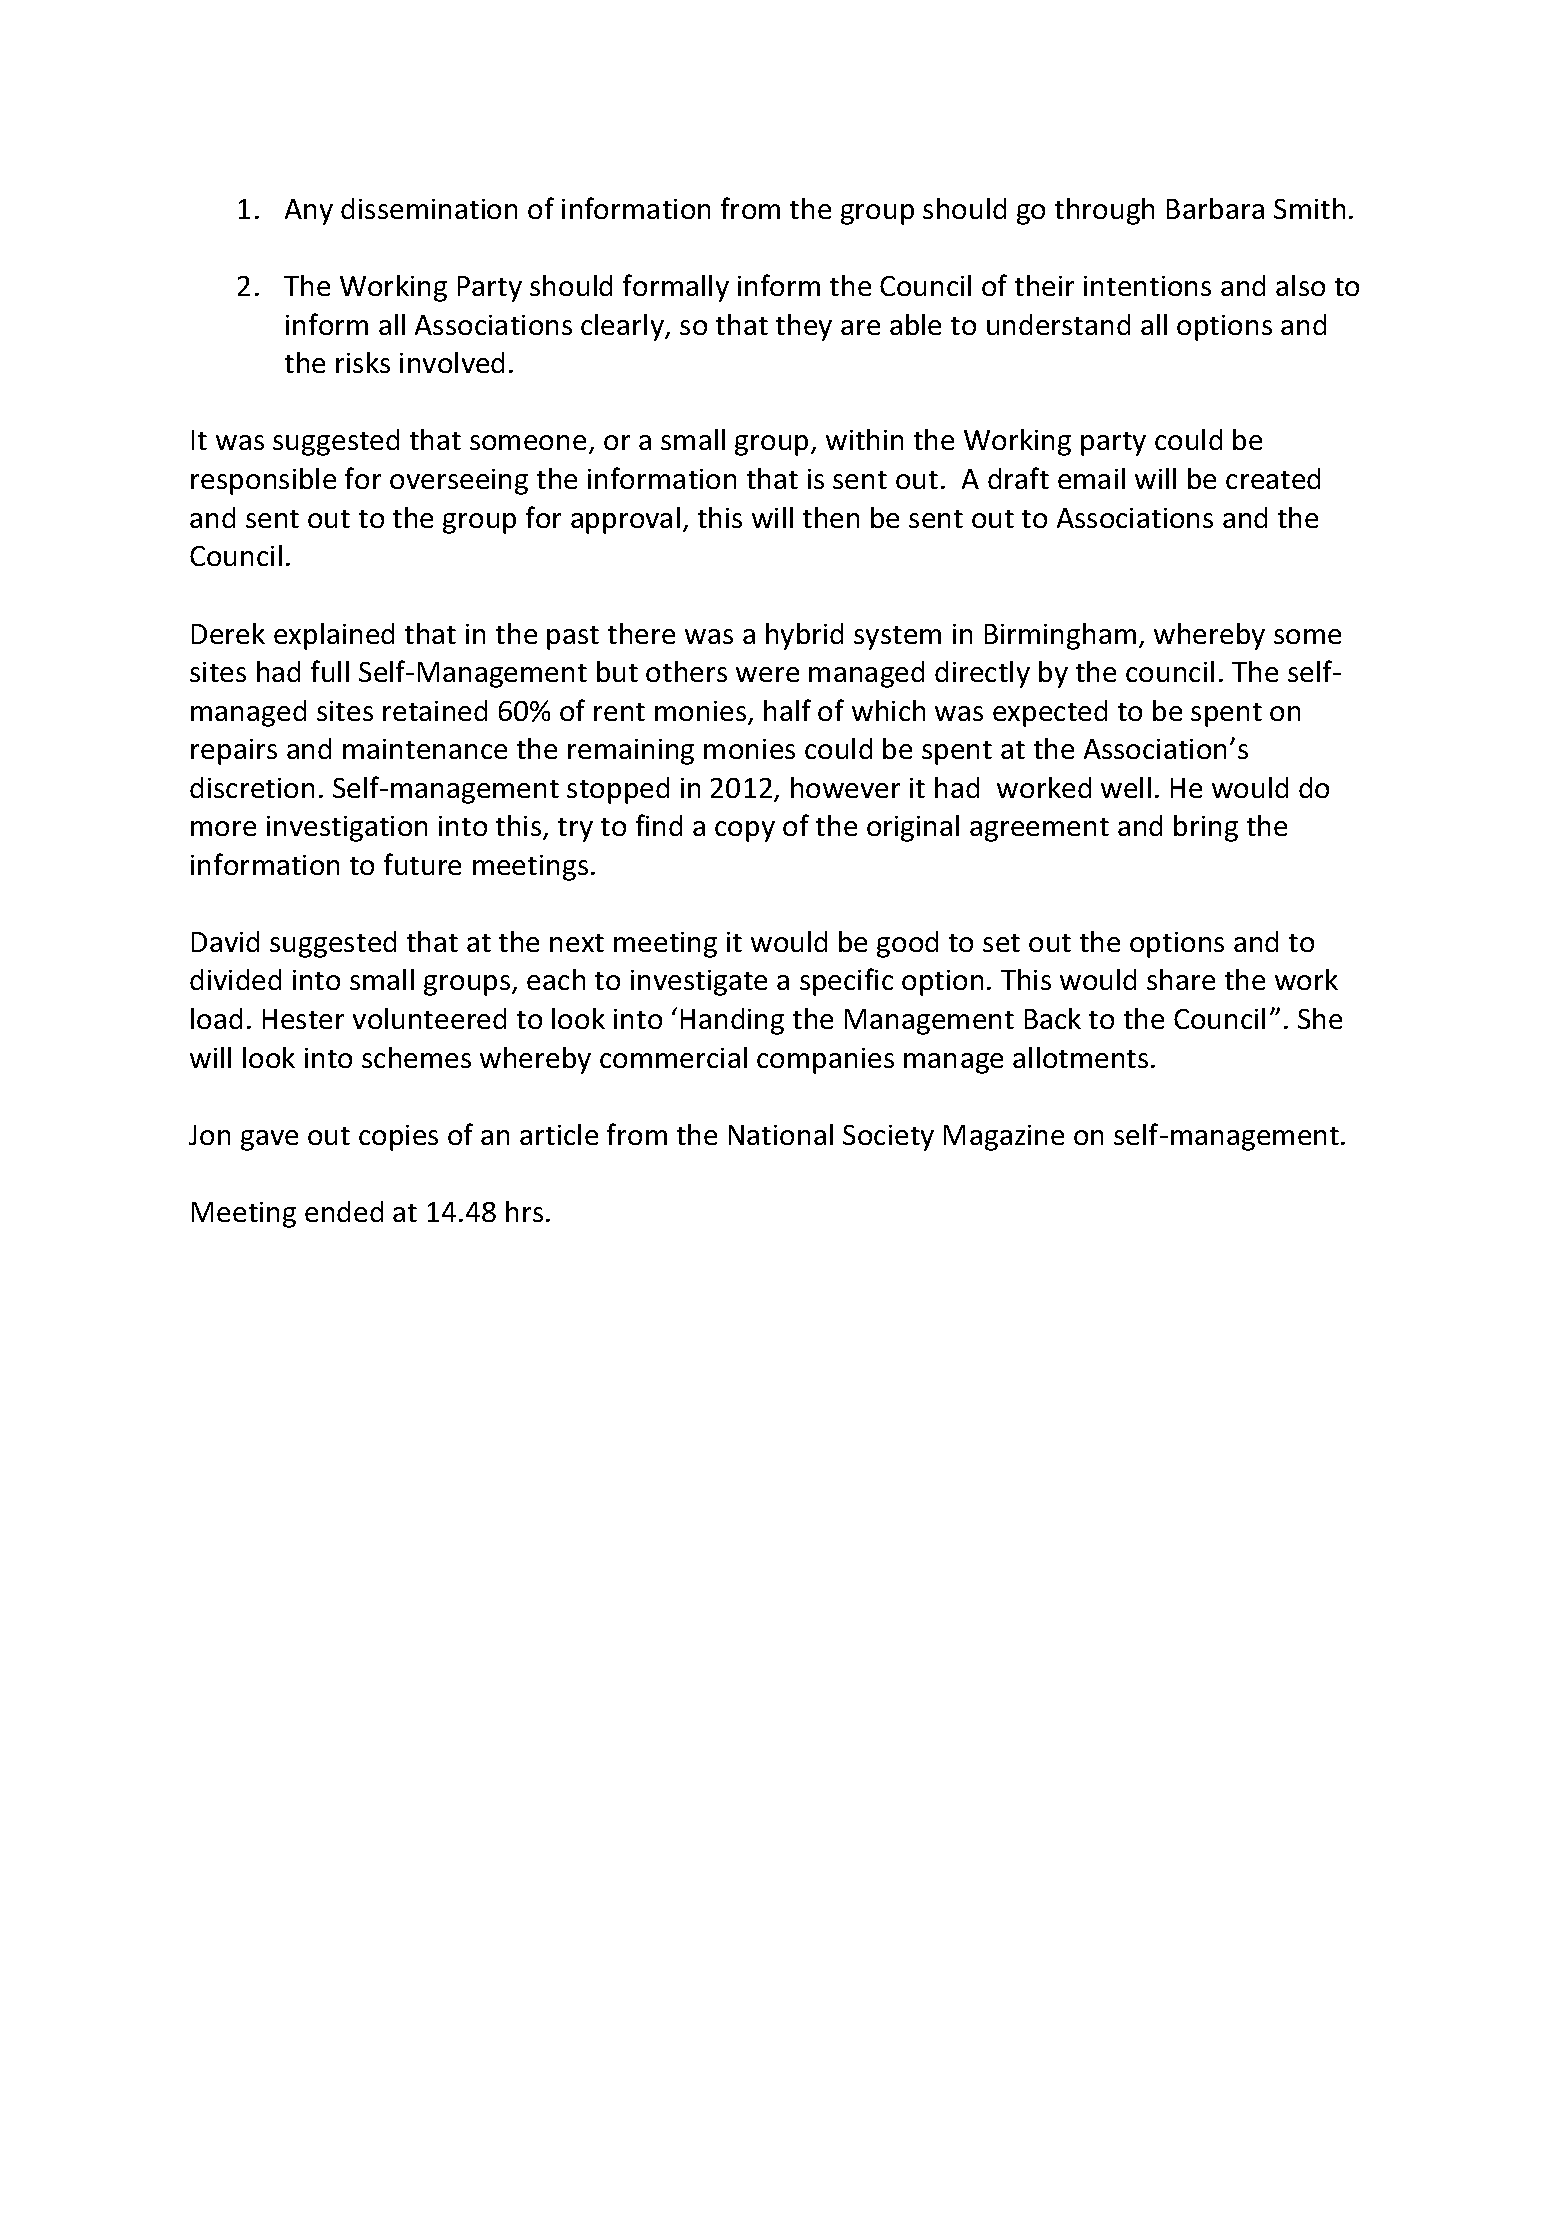 This screenshot has width=1566, height=2217. Describe the element at coordinates (1215, 208) in the screenshot. I see `Barbara` at that location.
